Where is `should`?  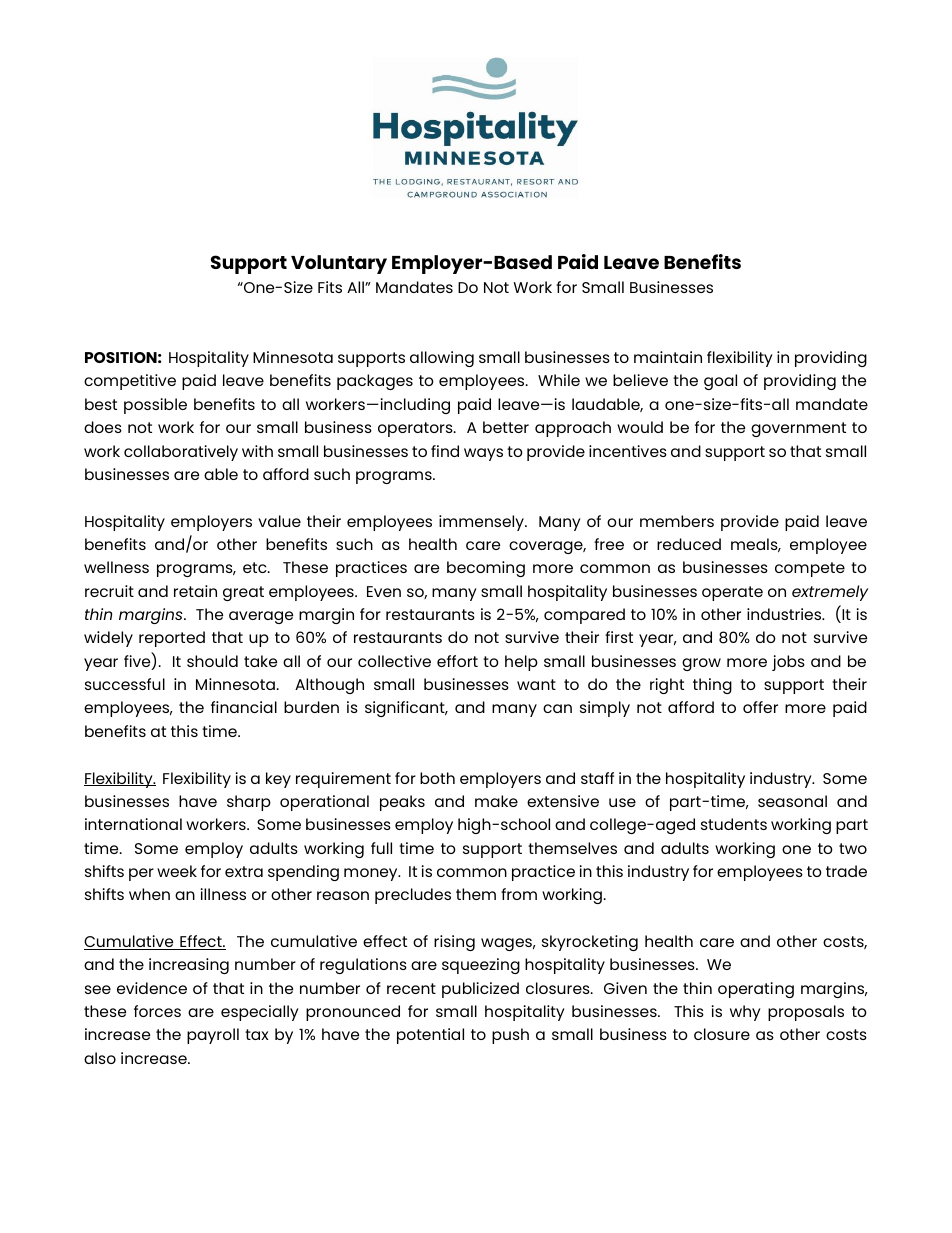 should is located at coordinates (212, 661).
